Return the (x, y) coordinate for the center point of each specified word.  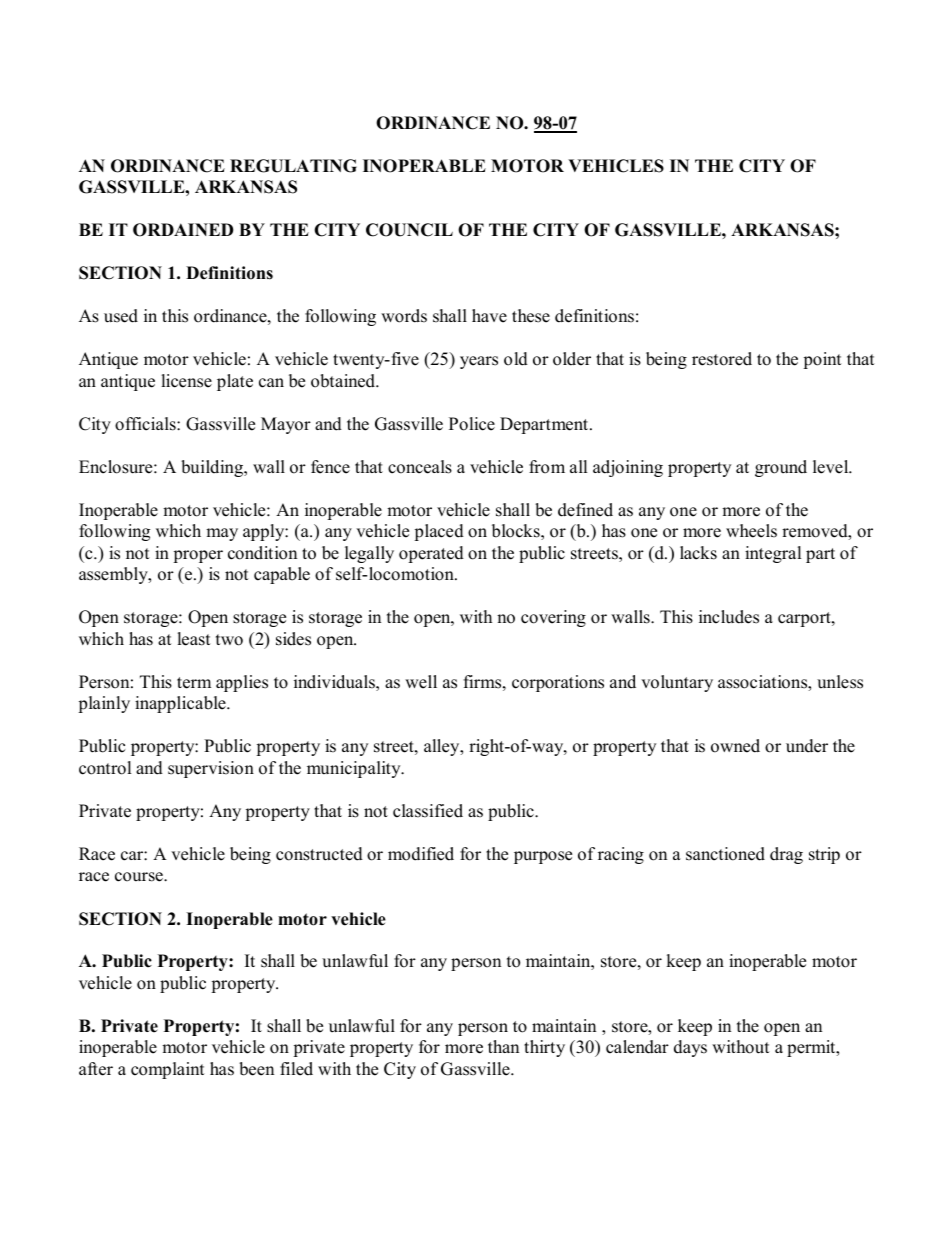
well (421, 682)
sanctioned (725, 854)
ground (781, 468)
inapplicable (181, 704)
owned (735, 746)
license (187, 381)
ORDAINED (183, 230)
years (479, 362)
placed (439, 532)
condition (262, 553)
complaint (168, 1070)
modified (421, 854)
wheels (751, 531)
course (140, 877)
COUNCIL (409, 230)
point (822, 360)
